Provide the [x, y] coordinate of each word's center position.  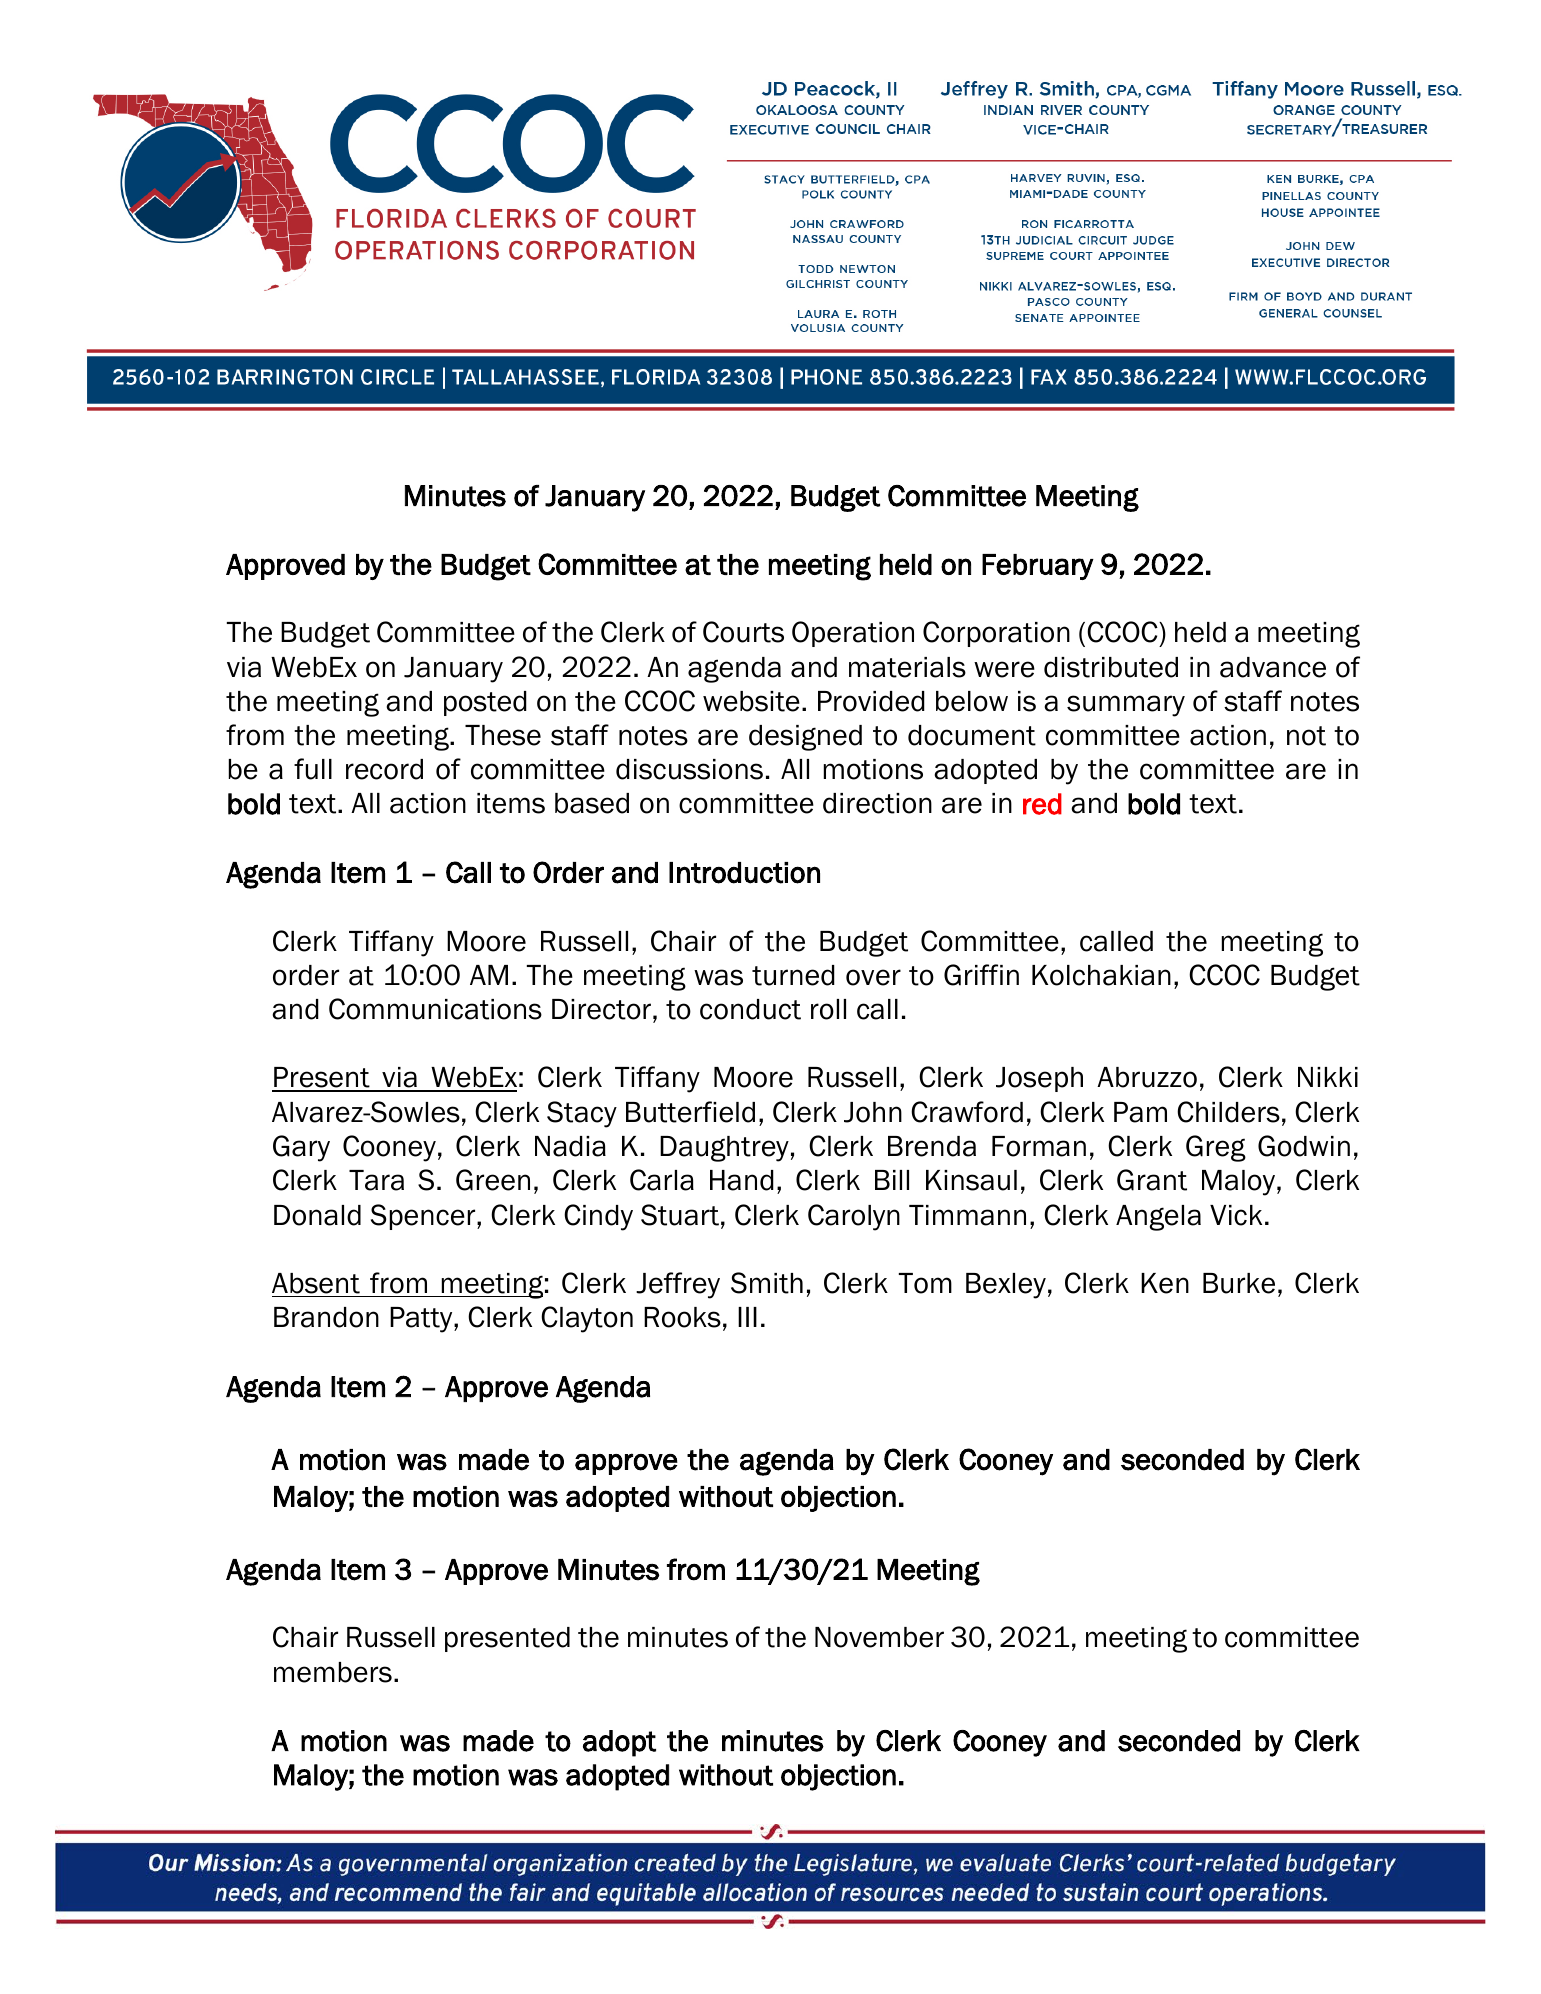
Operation [853, 634]
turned [793, 975]
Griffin [981, 975]
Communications [435, 1009]
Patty [422, 1320]
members [333, 1672]
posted [485, 703]
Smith [767, 1283]
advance [1273, 667]
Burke [1239, 1283]
